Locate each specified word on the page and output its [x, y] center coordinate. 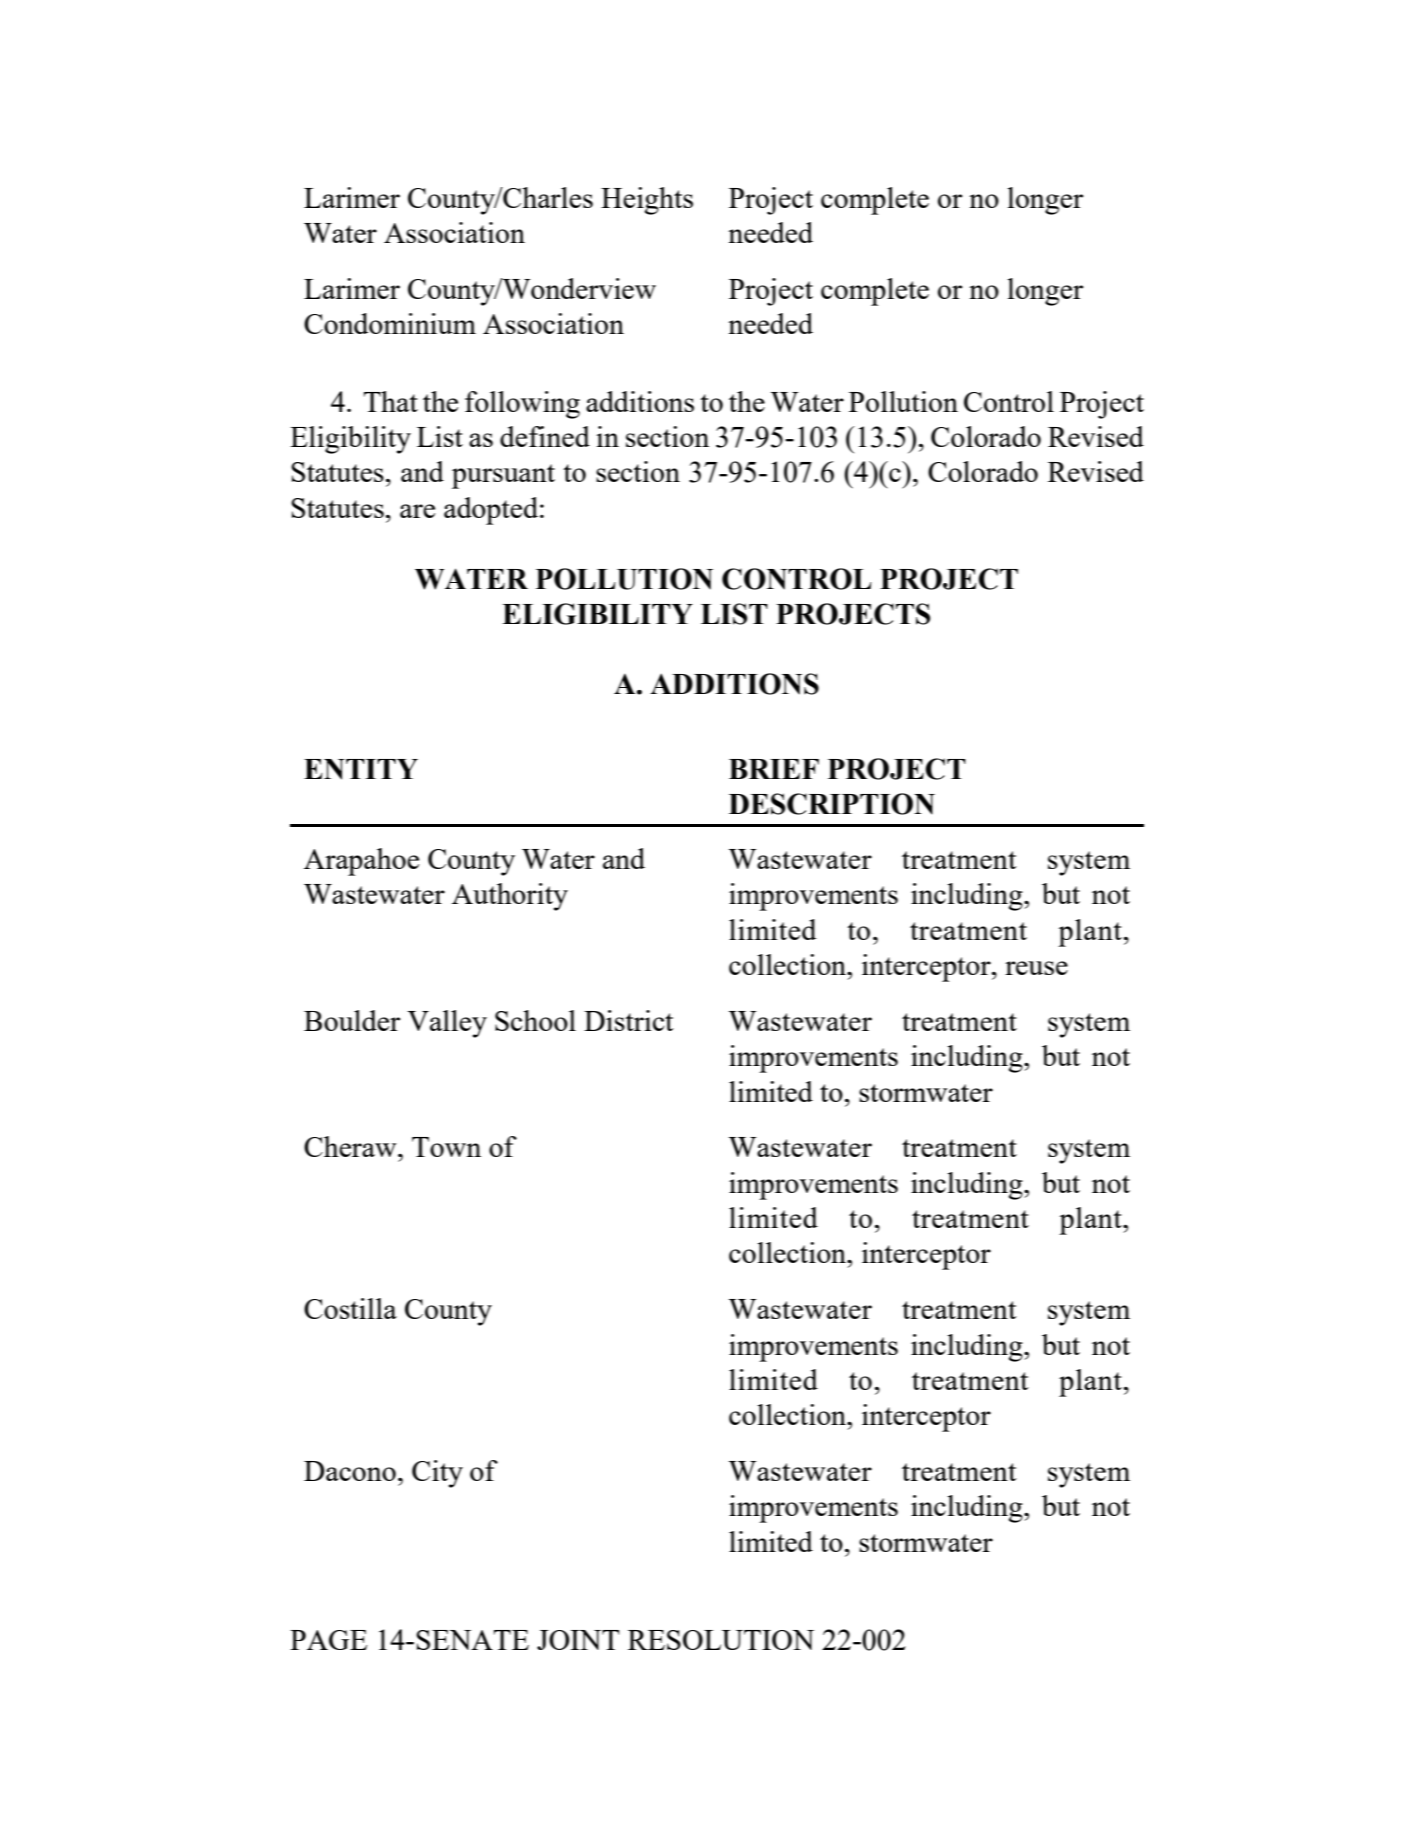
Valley [447, 1024]
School [535, 1020]
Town [446, 1147]
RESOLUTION [721, 1640]
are [417, 511]
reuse [1036, 968]
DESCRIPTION [832, 804]
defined [545, 436]
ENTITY [361, 769]
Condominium [390, 323]
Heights [647, 201]
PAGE [328, 1640]
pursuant [503, 476]
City [437, 1474]
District [629, 1020]
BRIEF [774, 769]
